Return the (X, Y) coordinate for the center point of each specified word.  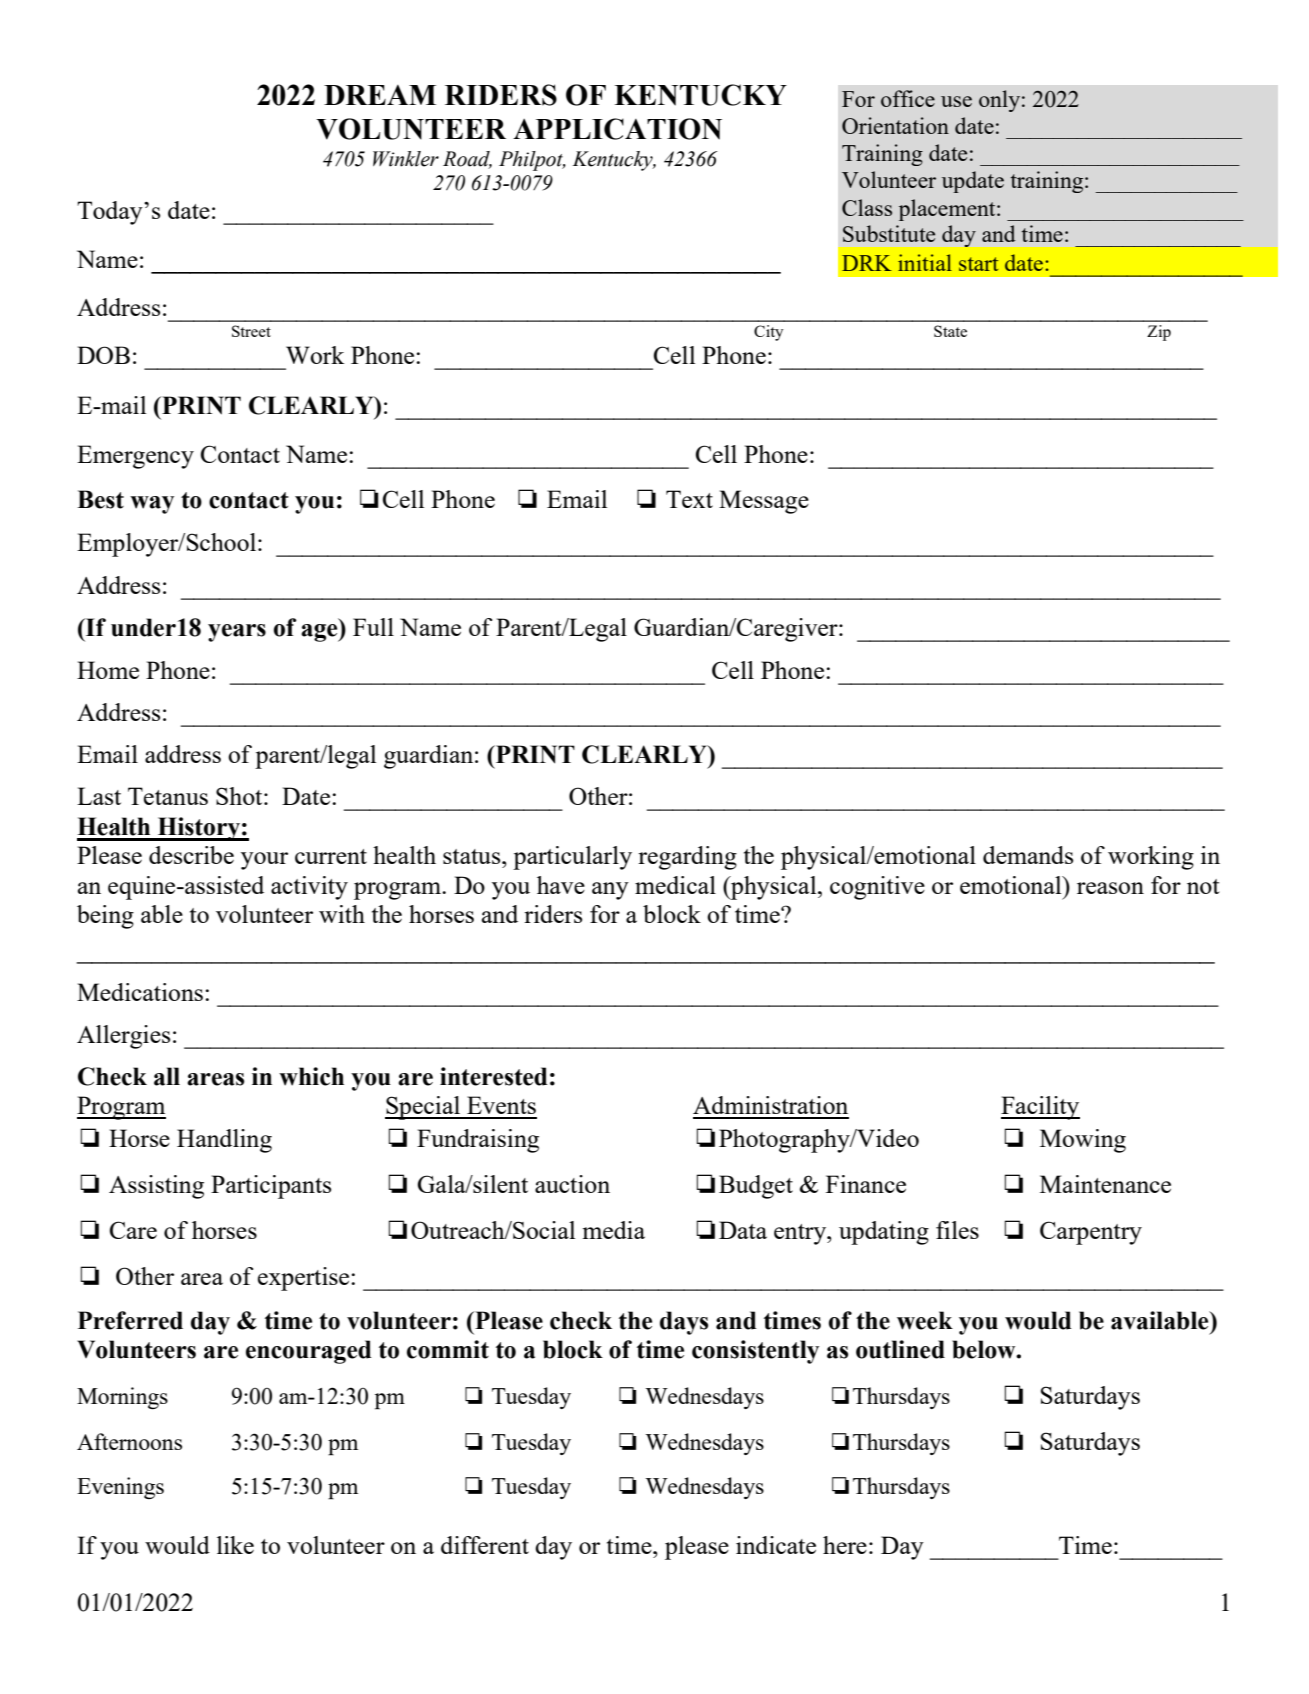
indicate (776, 1545)
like (235, 1545)
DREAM (380, 95)
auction (572, 1184)
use (956, 101)
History (199, 829)
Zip (1159, 333)
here (845, 1545)
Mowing (1083, 1141)
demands (1028, 855)
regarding (687, 858)
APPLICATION (617, 129)
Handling (224, 1141)
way (152, 505)
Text (689, 499)
